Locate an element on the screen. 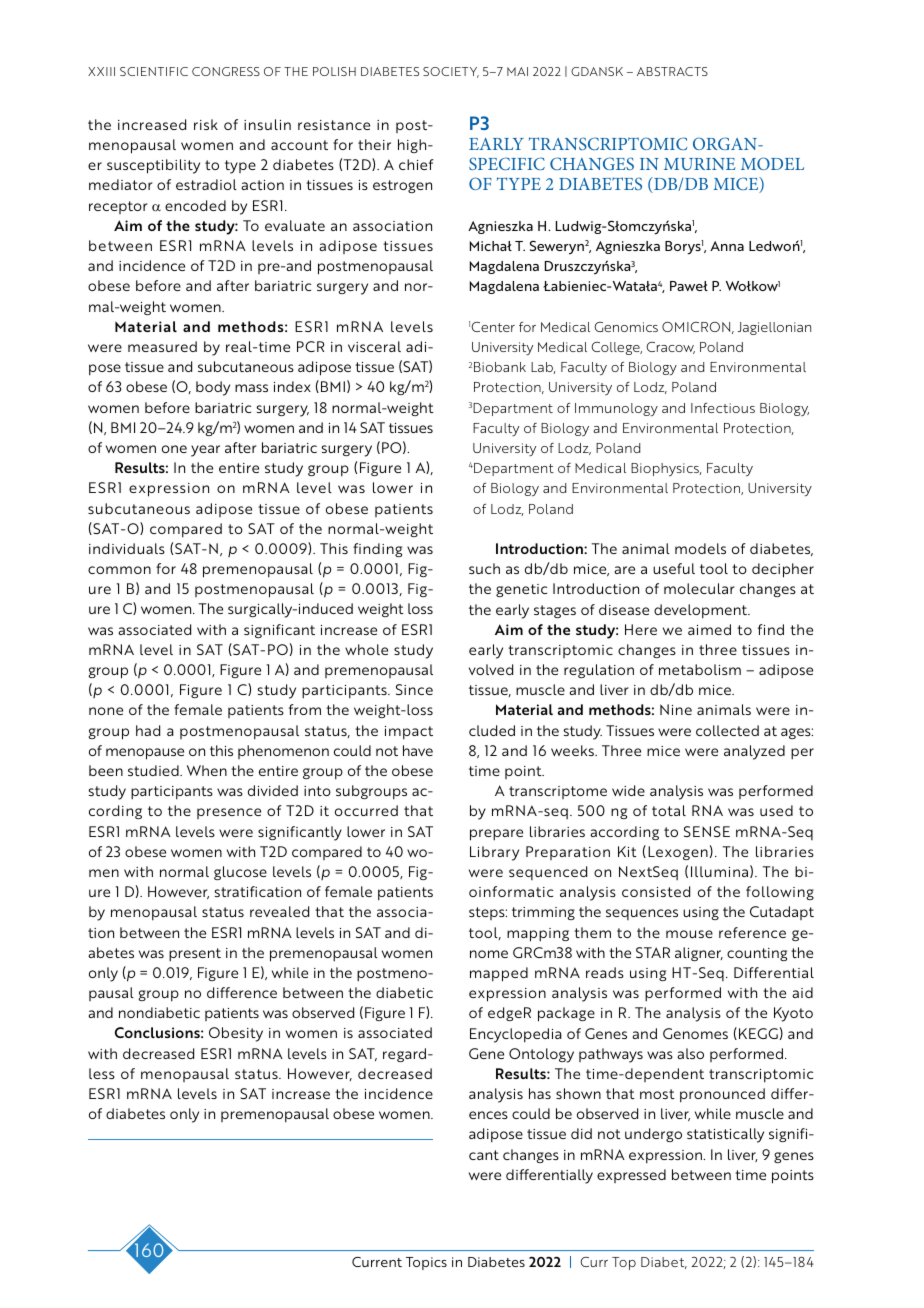  SOCIETY is located at coordinates (451, 72).
